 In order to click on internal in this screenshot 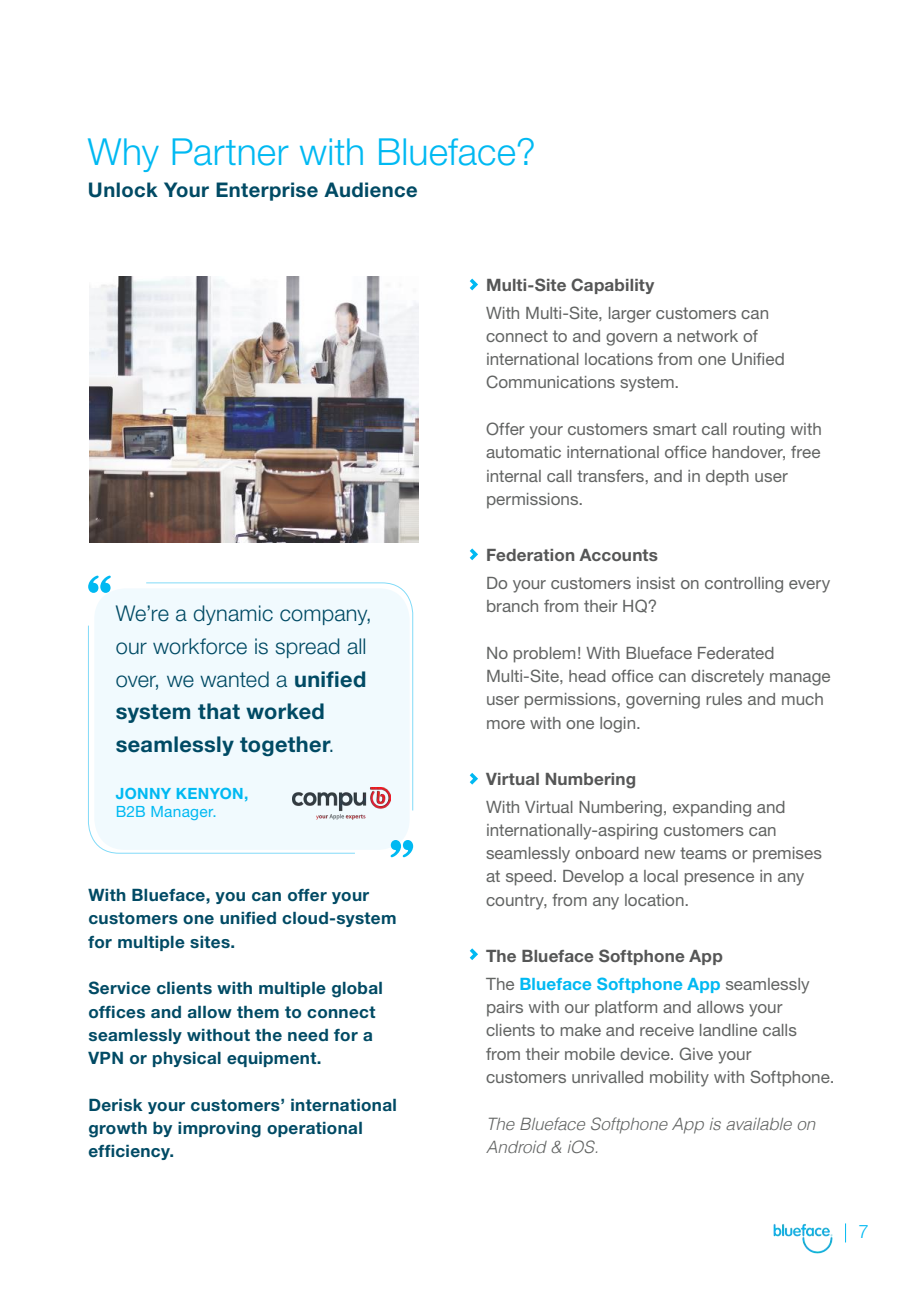, I will do `click(514, 476)`.
